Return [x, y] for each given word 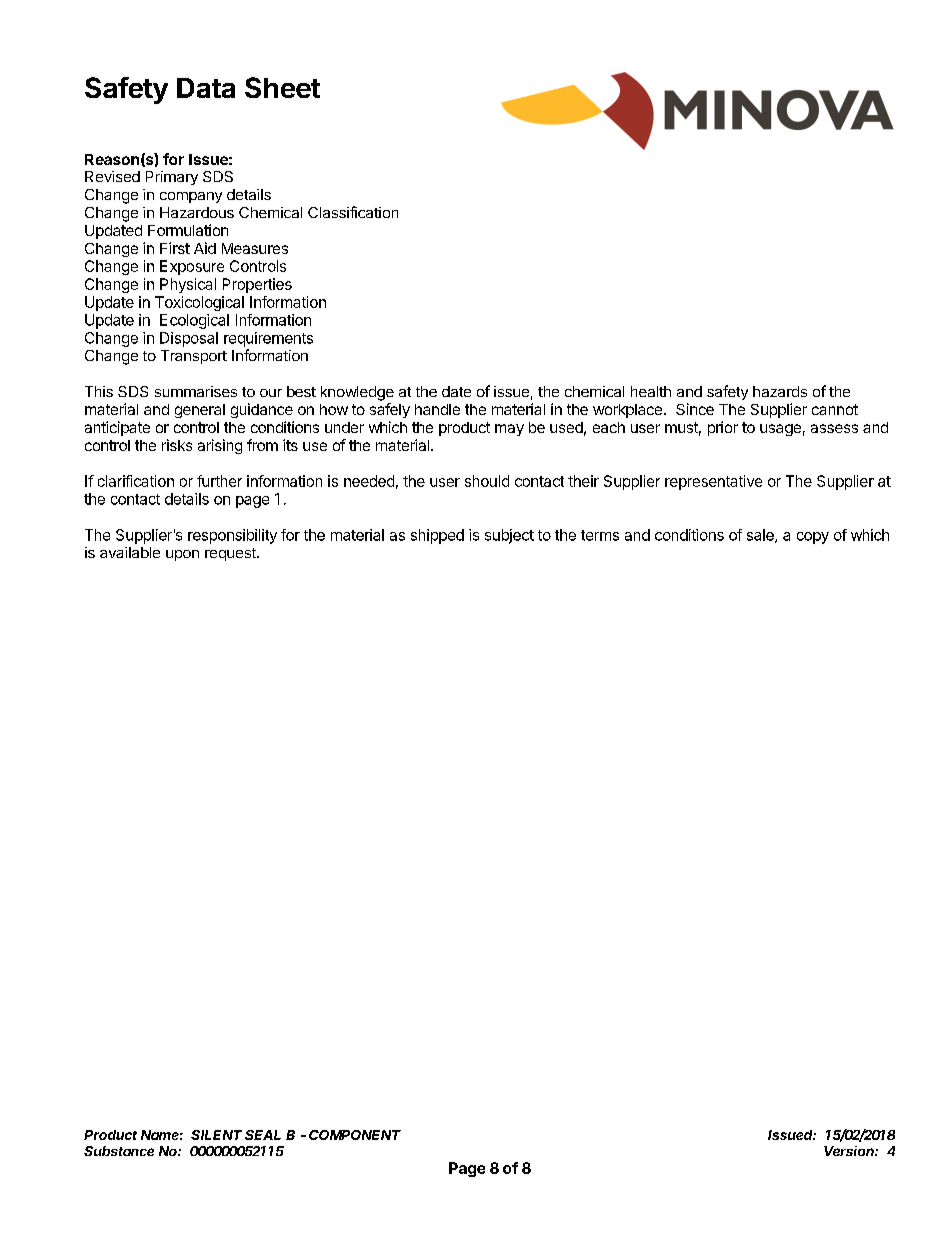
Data [206, 88]
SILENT [216, 1135]
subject [509, 536]
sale [761, 536]
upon [182, 555]
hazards [780, 391]
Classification [353, 212]
